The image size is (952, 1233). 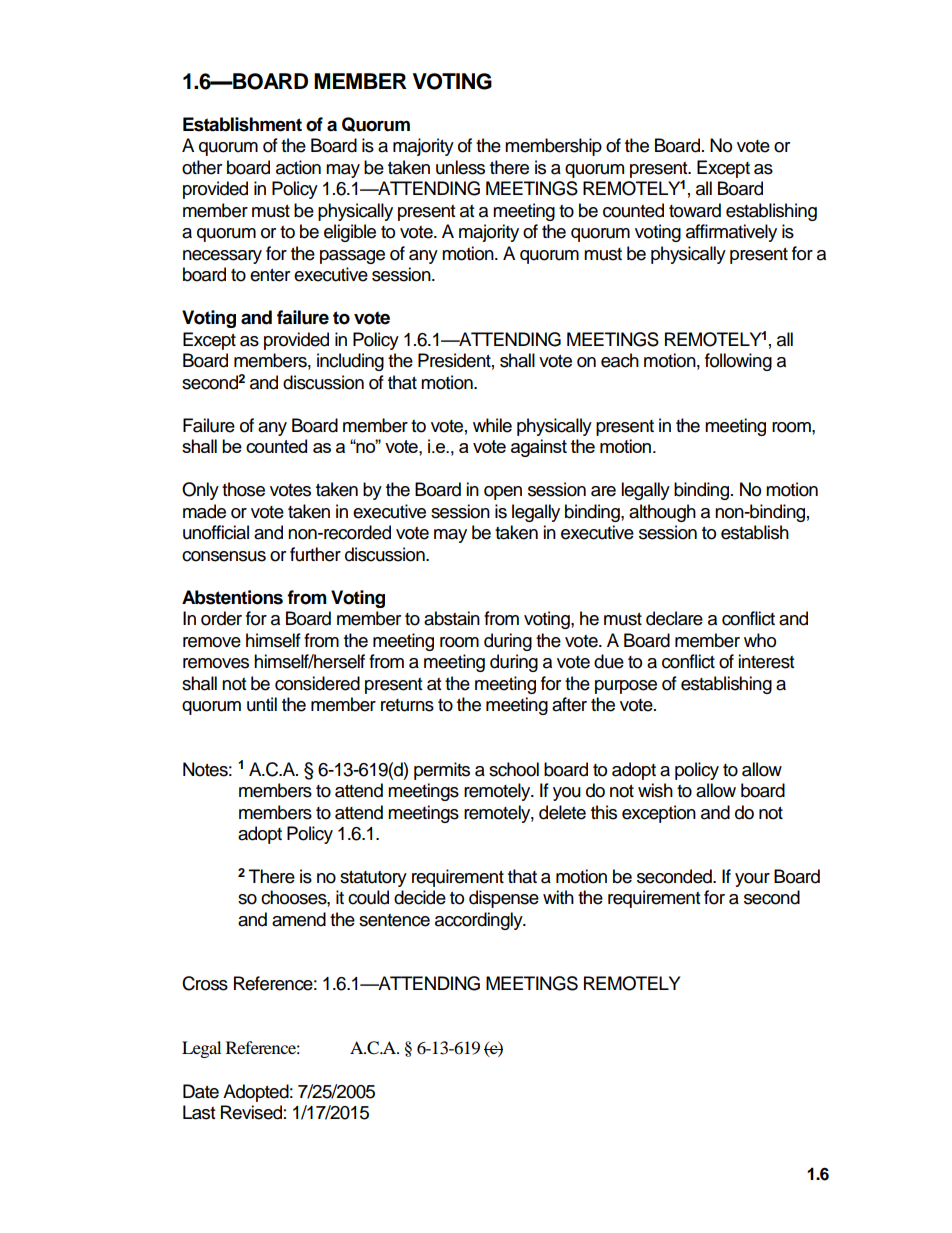 What do you see at coordinates (695, 210) in the image?
I see `toward` at bounding box center [695, 210].
